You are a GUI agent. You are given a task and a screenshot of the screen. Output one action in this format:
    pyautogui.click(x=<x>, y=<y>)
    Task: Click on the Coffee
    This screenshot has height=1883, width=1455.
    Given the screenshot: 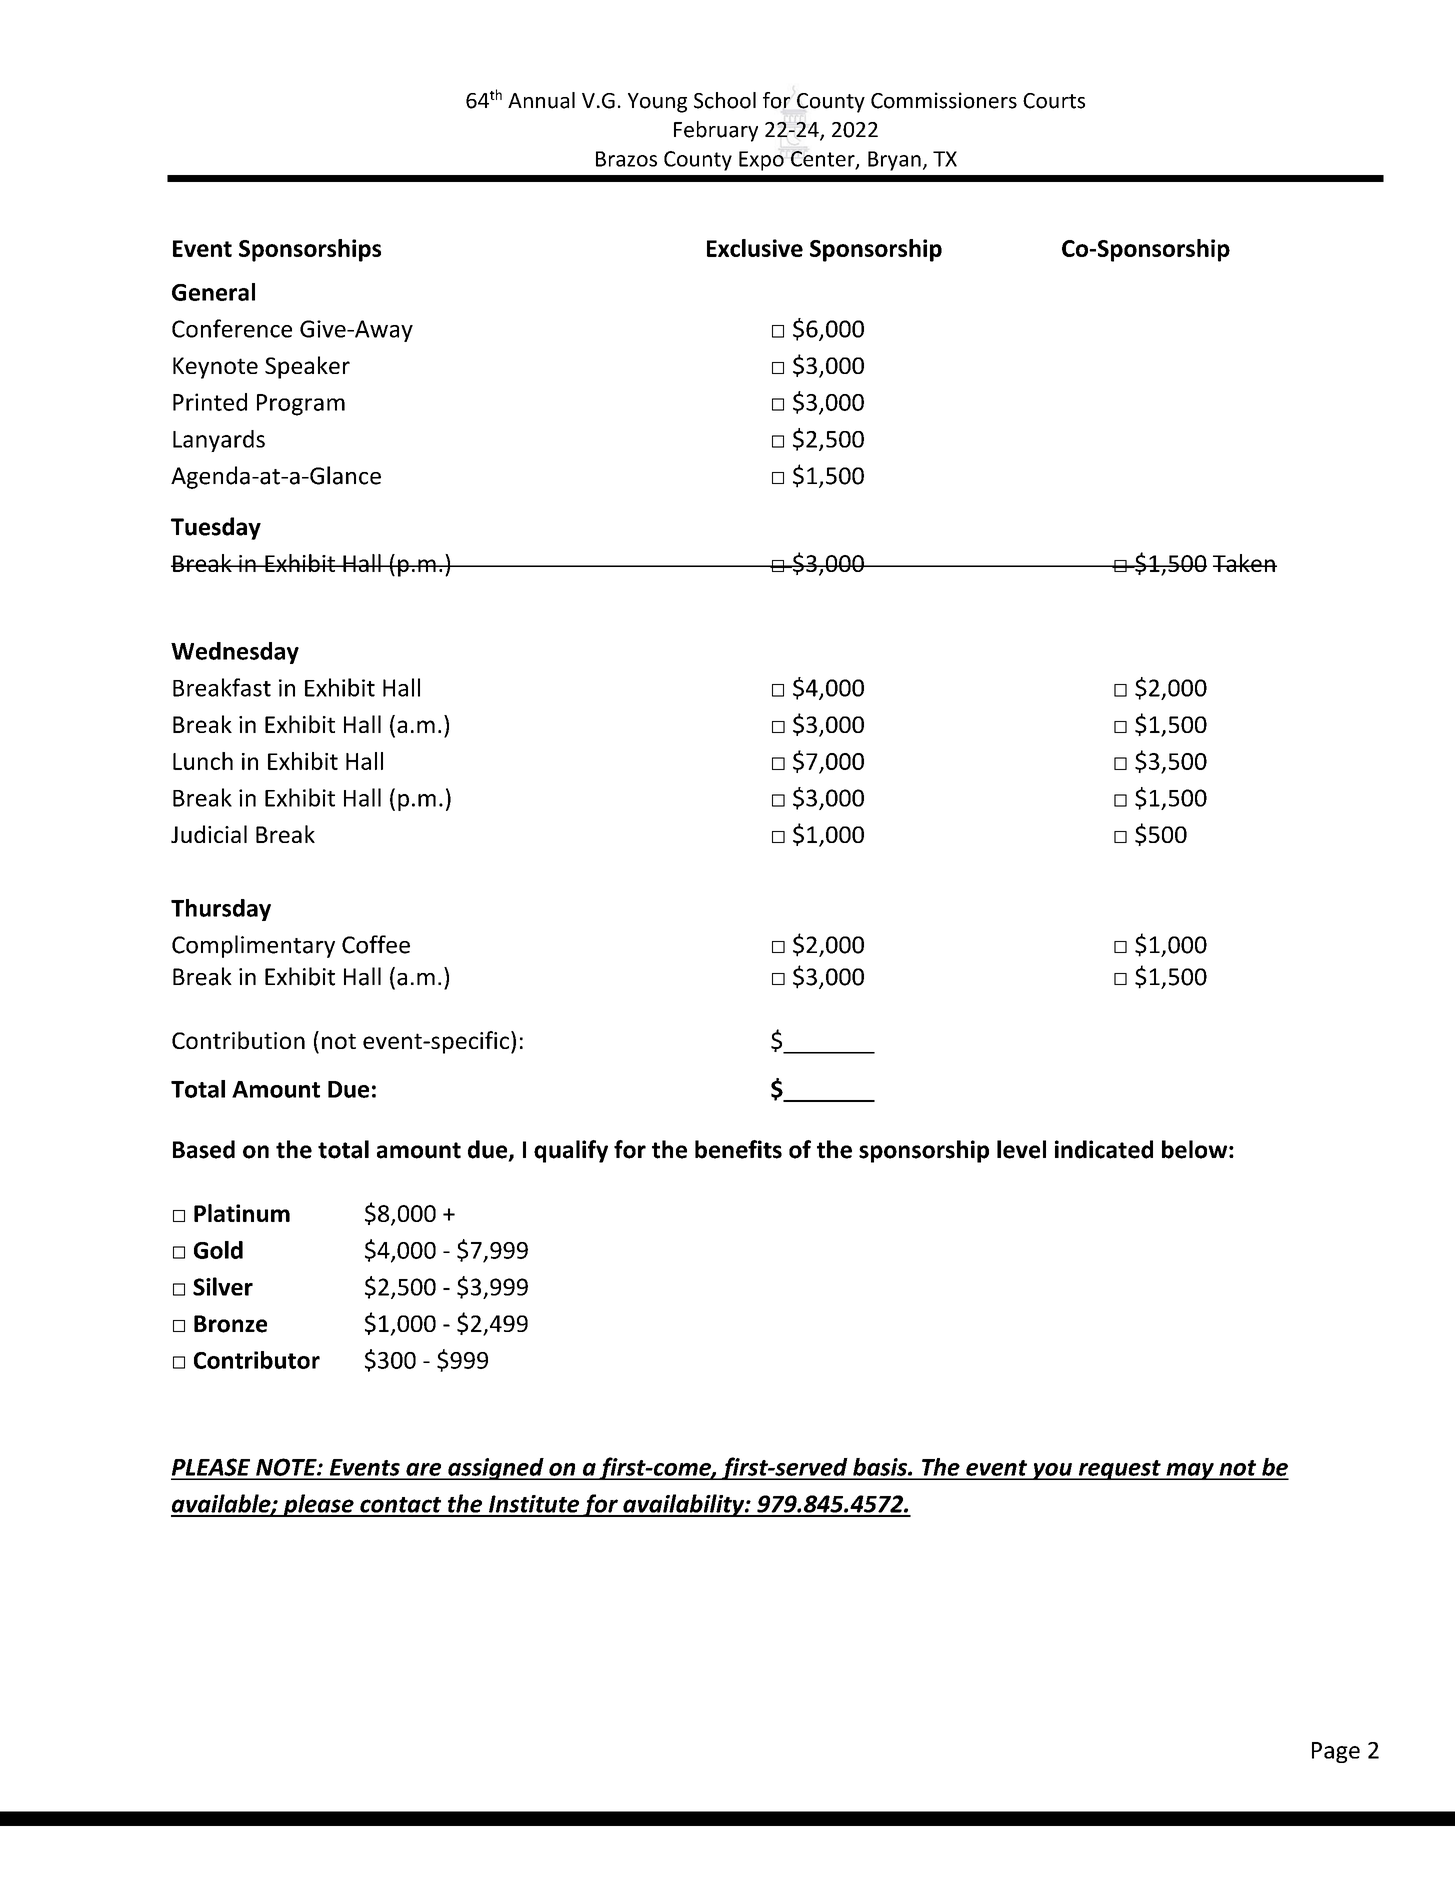 What is the action you would take?
    pyautogui.click(x=376, y=944)
